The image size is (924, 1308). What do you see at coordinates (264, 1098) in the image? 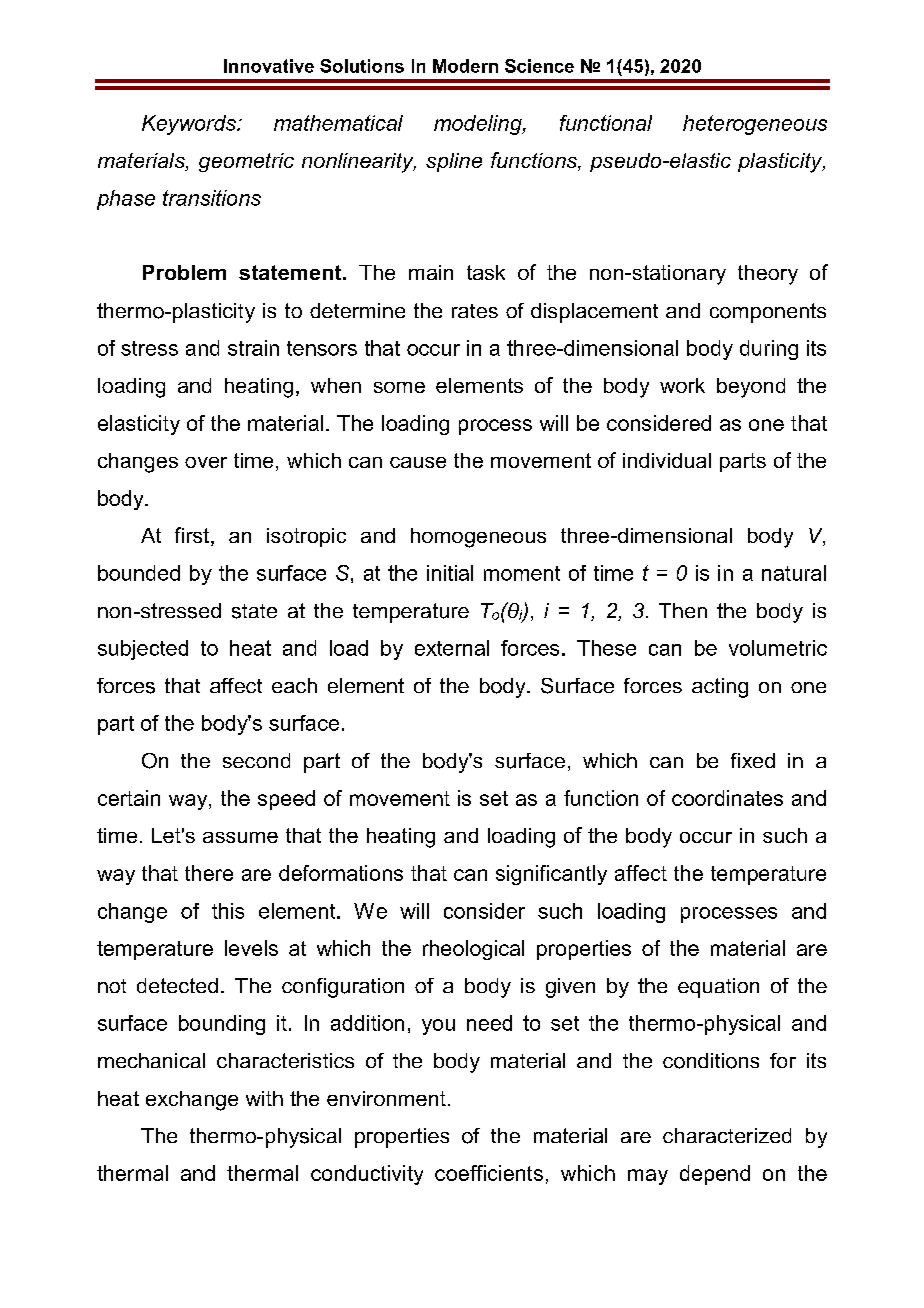
I see `with` at bounding box center [264, 1098].
